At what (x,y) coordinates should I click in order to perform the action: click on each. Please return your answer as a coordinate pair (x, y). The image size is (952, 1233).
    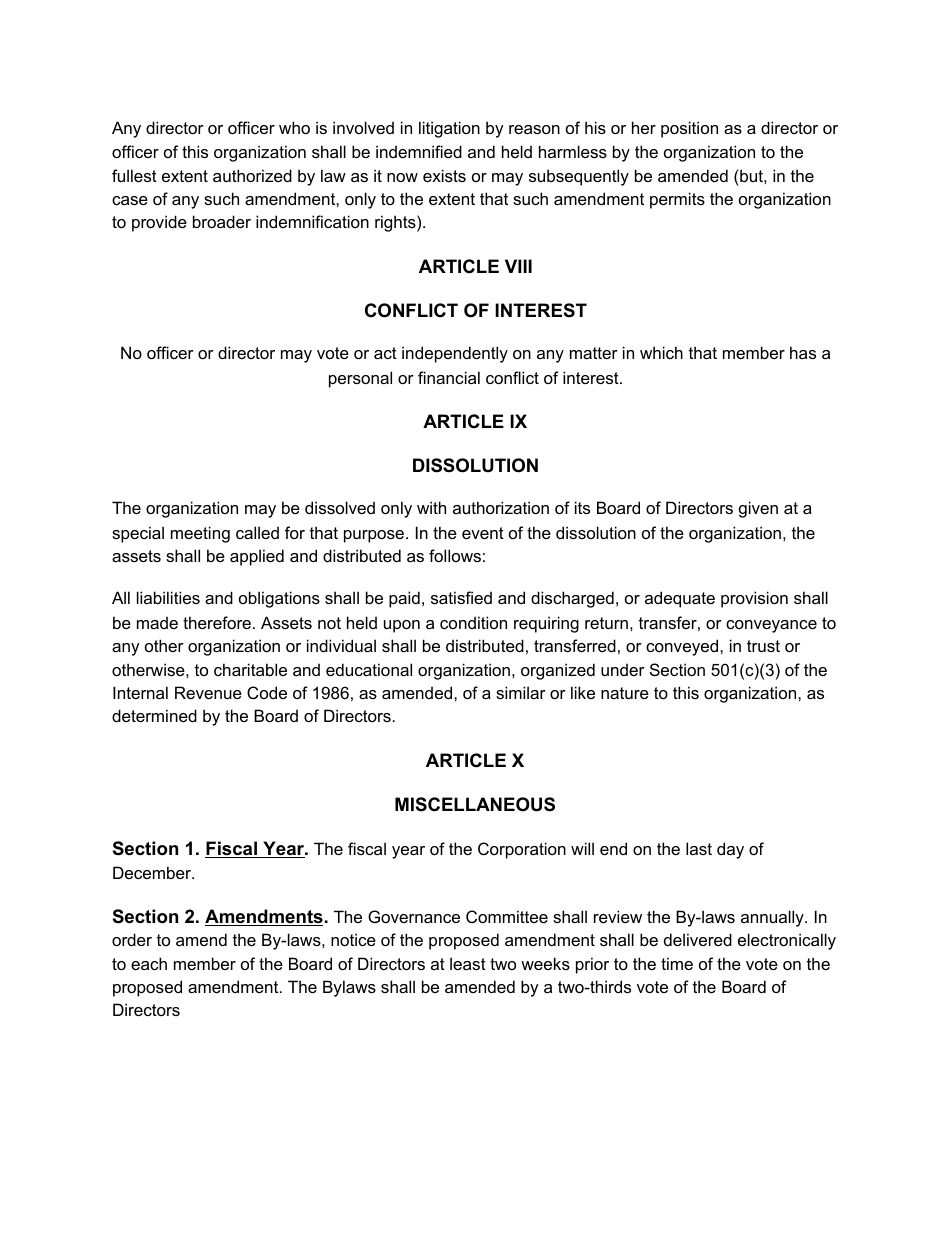
    Looking at the image, I should click on (149, 963).
